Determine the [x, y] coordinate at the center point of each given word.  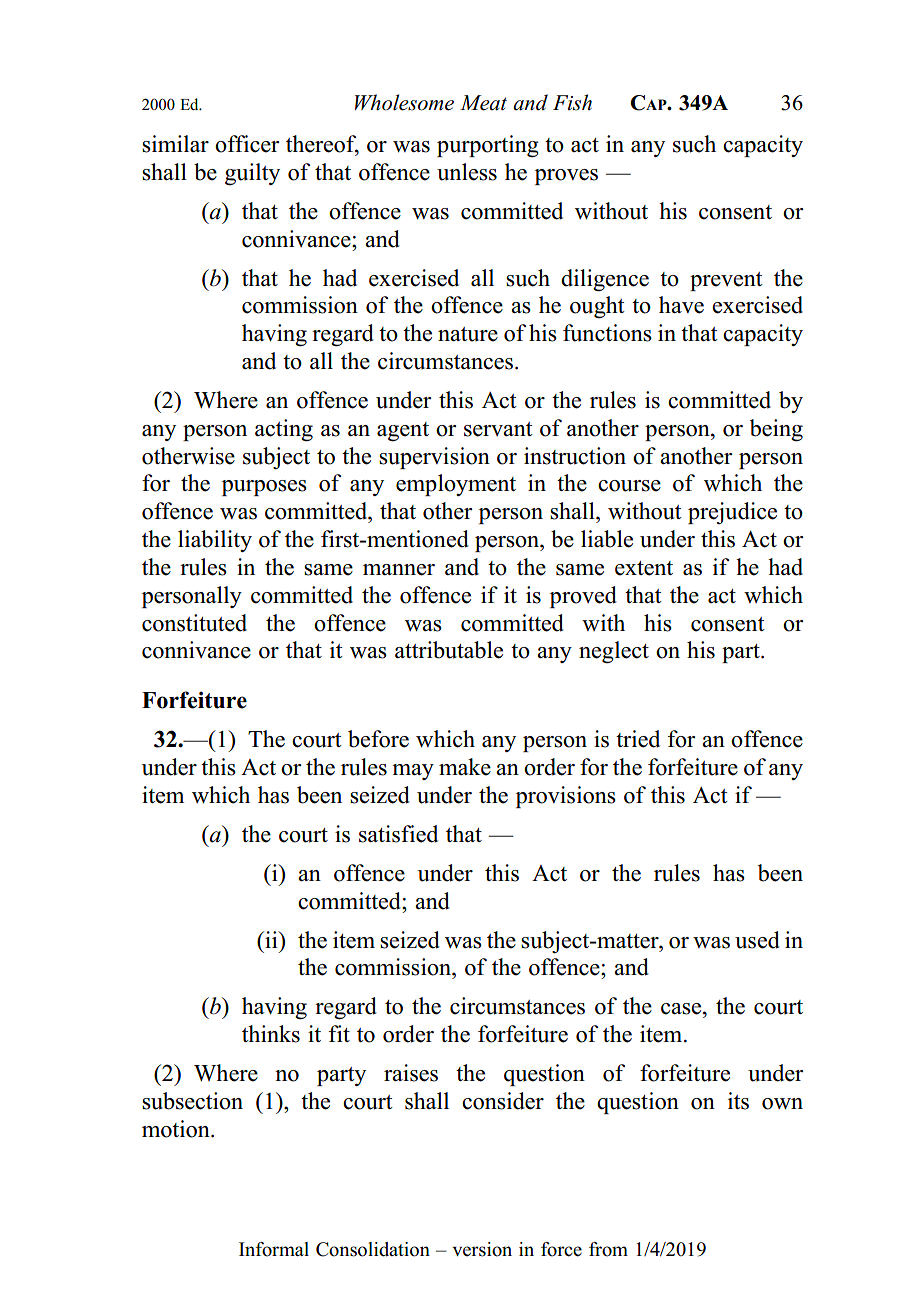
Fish [572, 102]
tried [638, 739]
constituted [194, 623]
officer [247, 144]
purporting [488, 146]
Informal [274, 1249]
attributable [449, 650]
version [482, 1249]
